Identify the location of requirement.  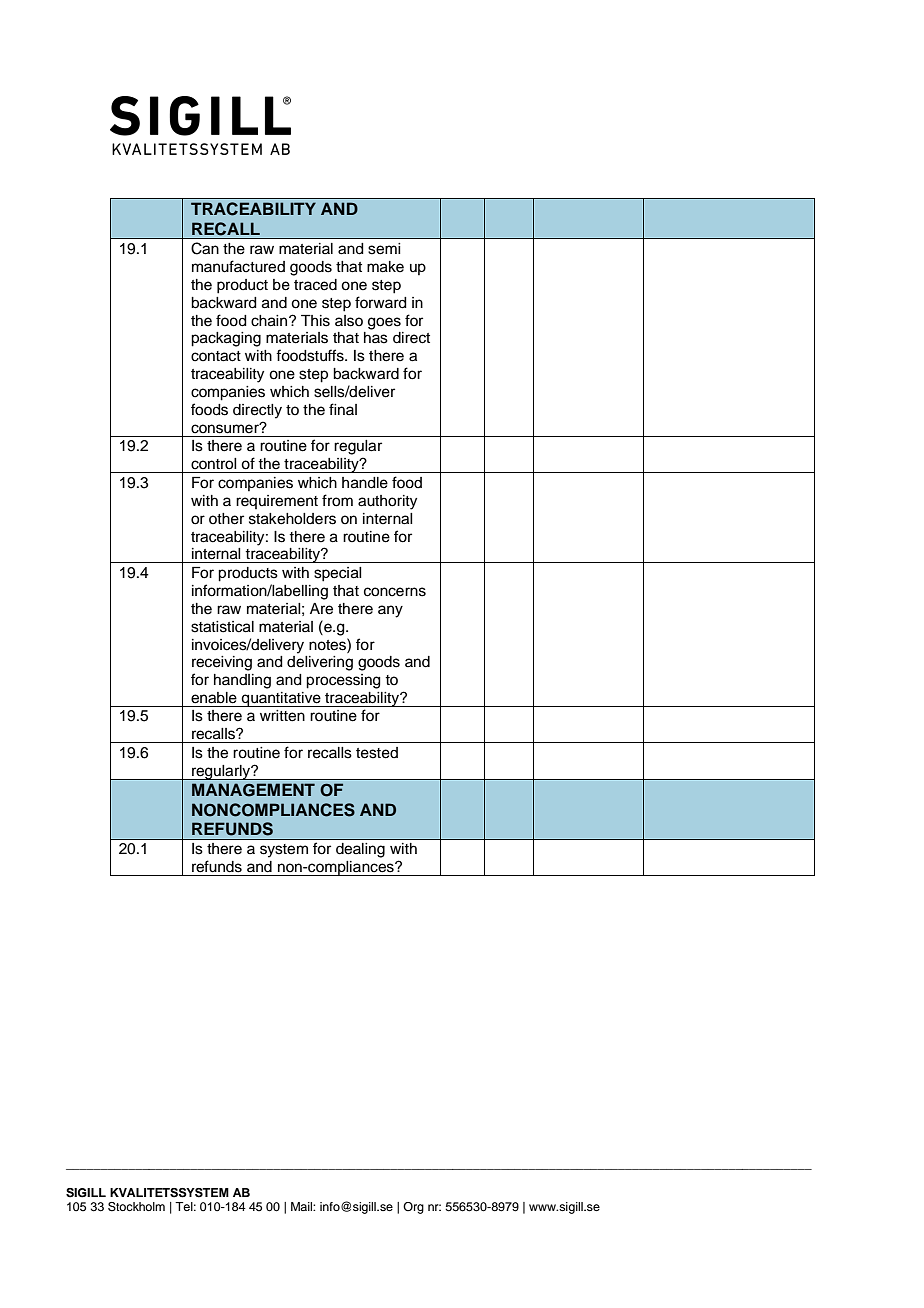
(277, 502).
